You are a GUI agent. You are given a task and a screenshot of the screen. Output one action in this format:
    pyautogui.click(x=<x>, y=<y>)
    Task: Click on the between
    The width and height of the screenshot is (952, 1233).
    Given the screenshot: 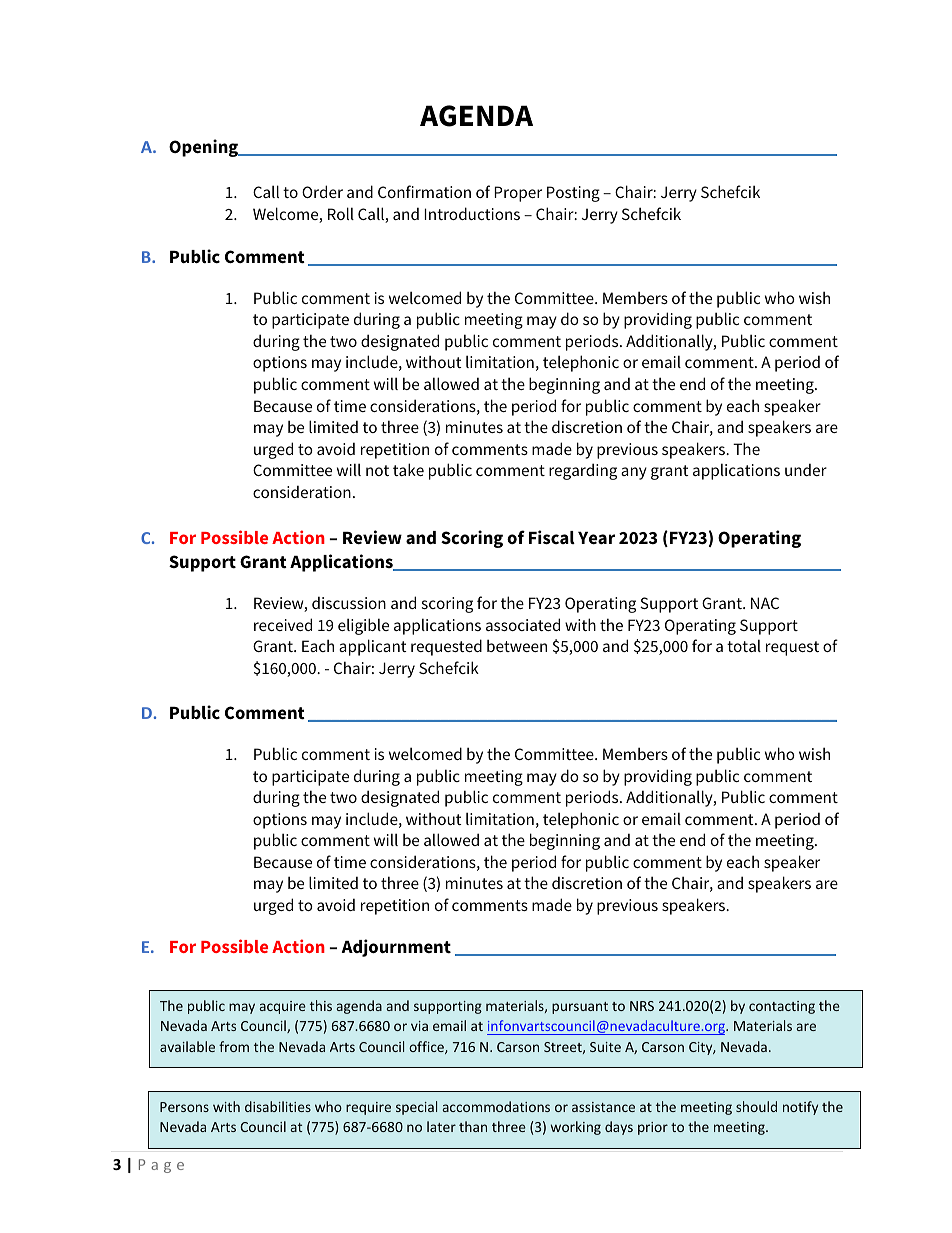 What is the action you would take?
    pyautogui.click(x=517, y=645)
